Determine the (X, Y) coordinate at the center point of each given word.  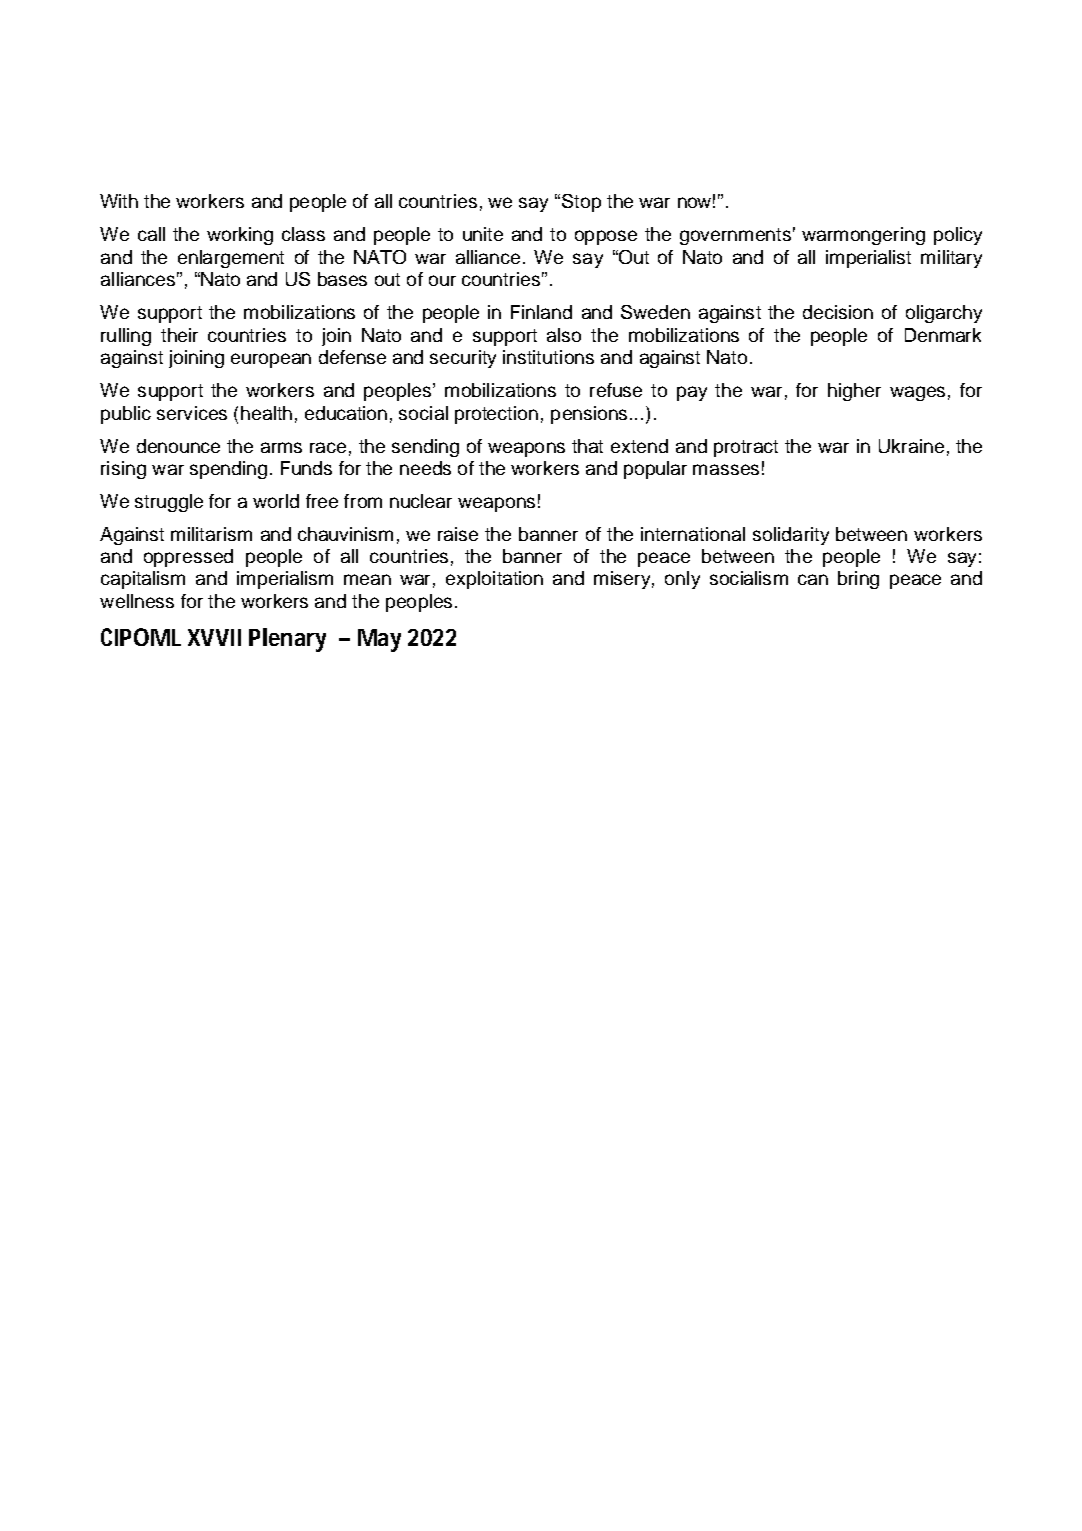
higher (854, 392)
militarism (211, 534)
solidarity (791, 536)
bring (858, 580)
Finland (541, 312)
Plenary (287, 640)
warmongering (863, 236)
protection (496, 415)
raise (458, 534)
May (379, 640)
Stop (581, 203)
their (179, 335)
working (240, 236)
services (192, 413)
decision (838, 312)
